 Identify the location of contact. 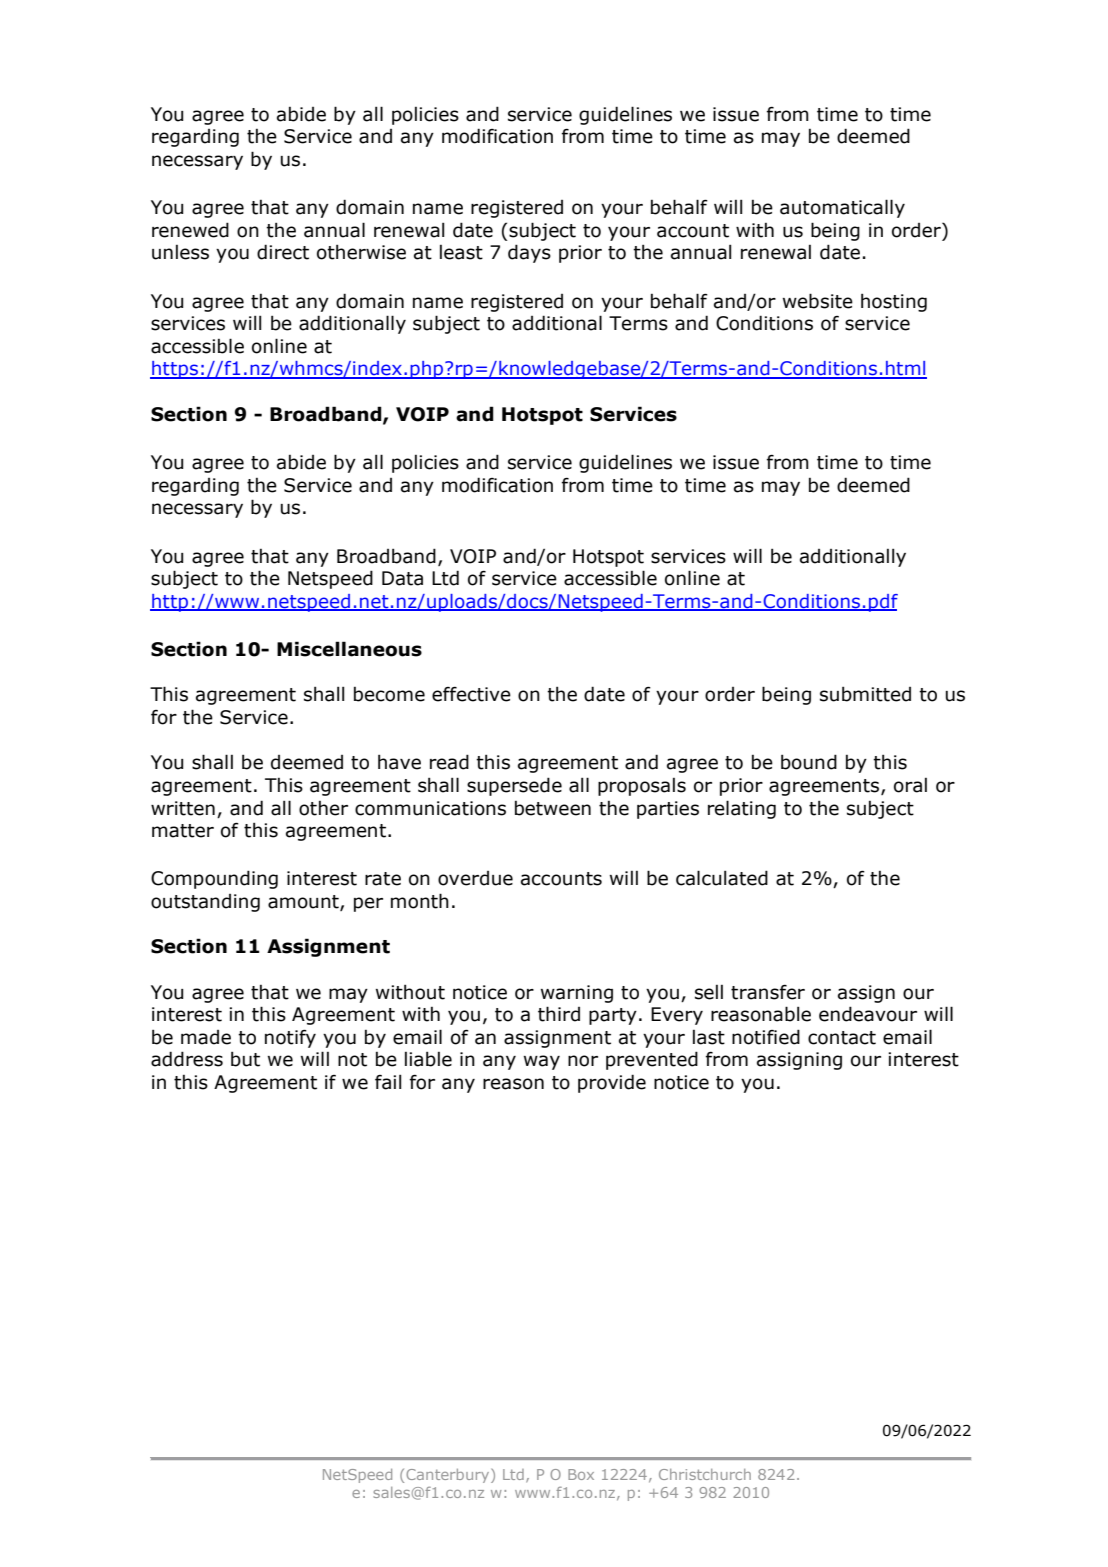
(842, 1038).
